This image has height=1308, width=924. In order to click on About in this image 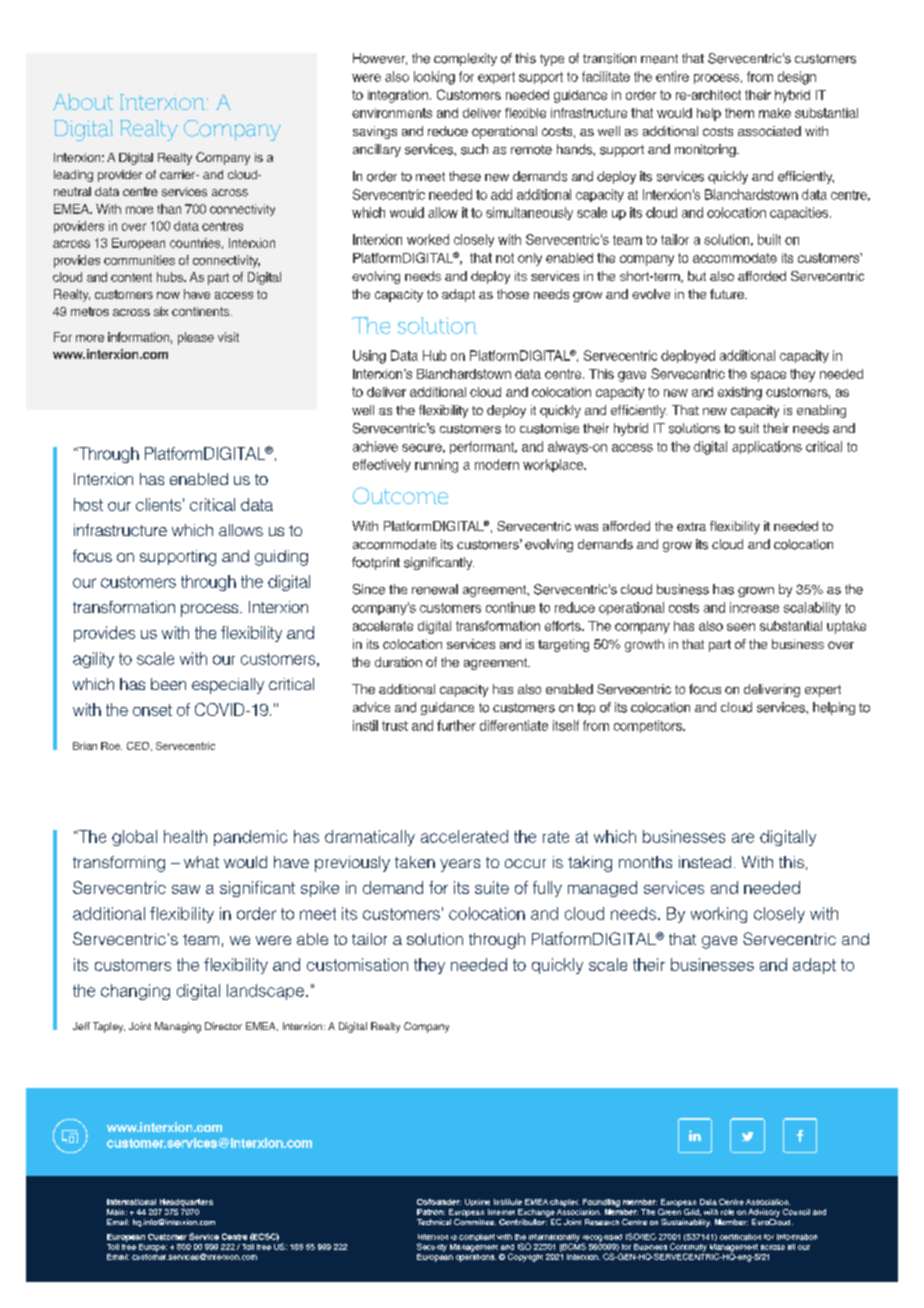, I will do `click(83, 102)`.
